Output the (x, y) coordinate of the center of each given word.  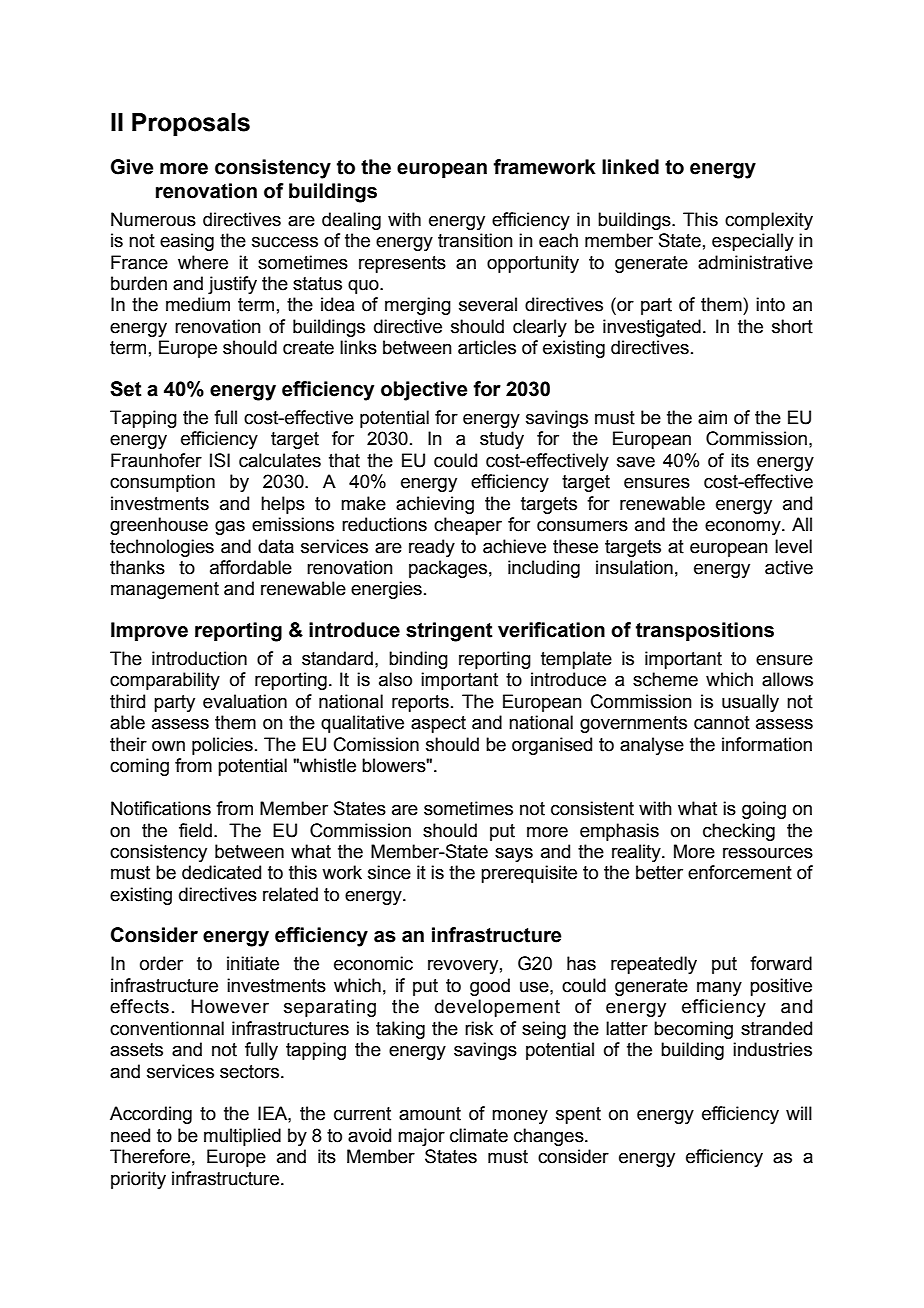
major (421, 1137)
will (799, 1113)
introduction (199, 658)
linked (630, 167)
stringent (449, 632)
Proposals (191, 124)
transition (475, 240)
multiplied (242, 1137)
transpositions (705, 631)
